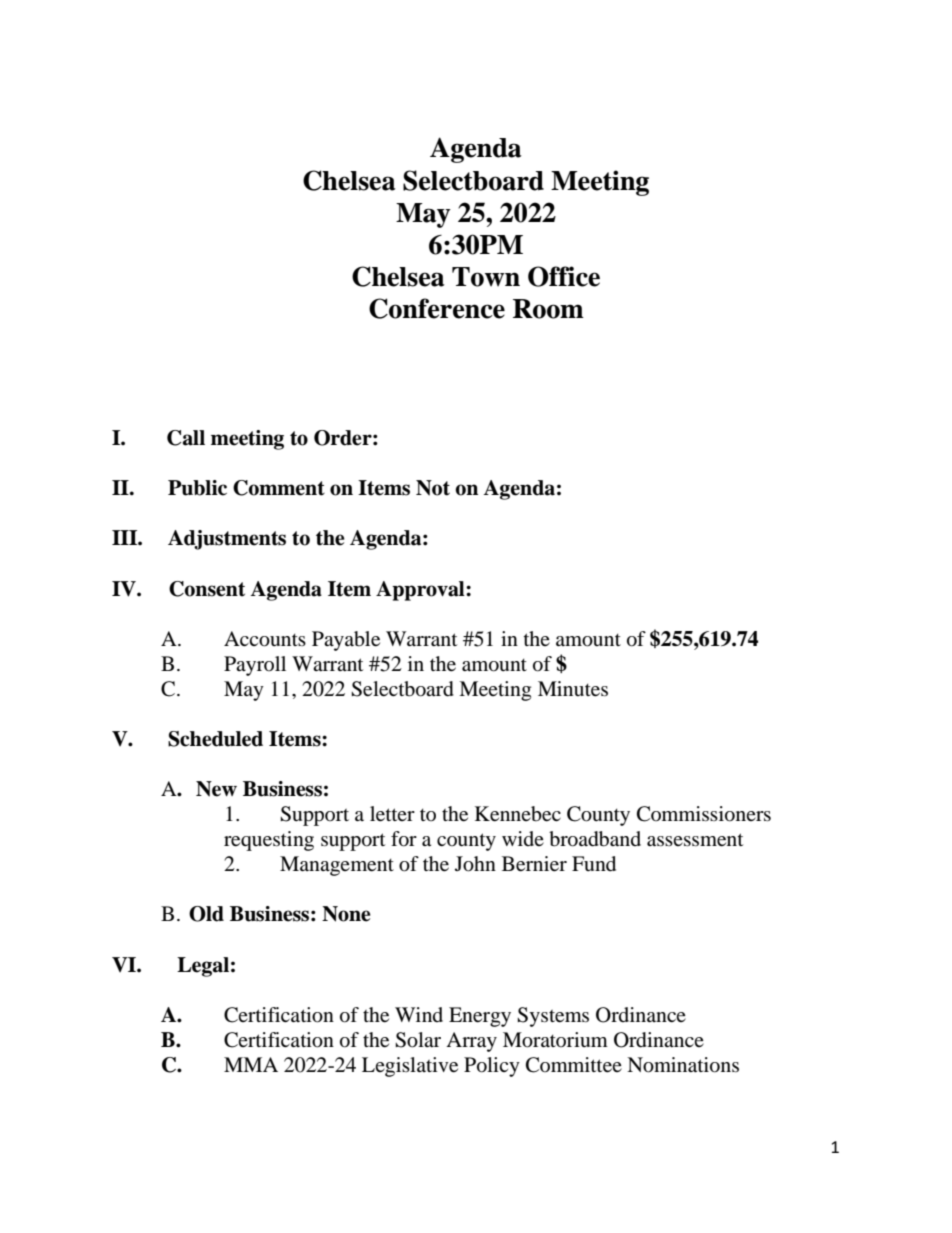 This document has height=1233, width=952. I want to click on Conference, so click(437, 308).
